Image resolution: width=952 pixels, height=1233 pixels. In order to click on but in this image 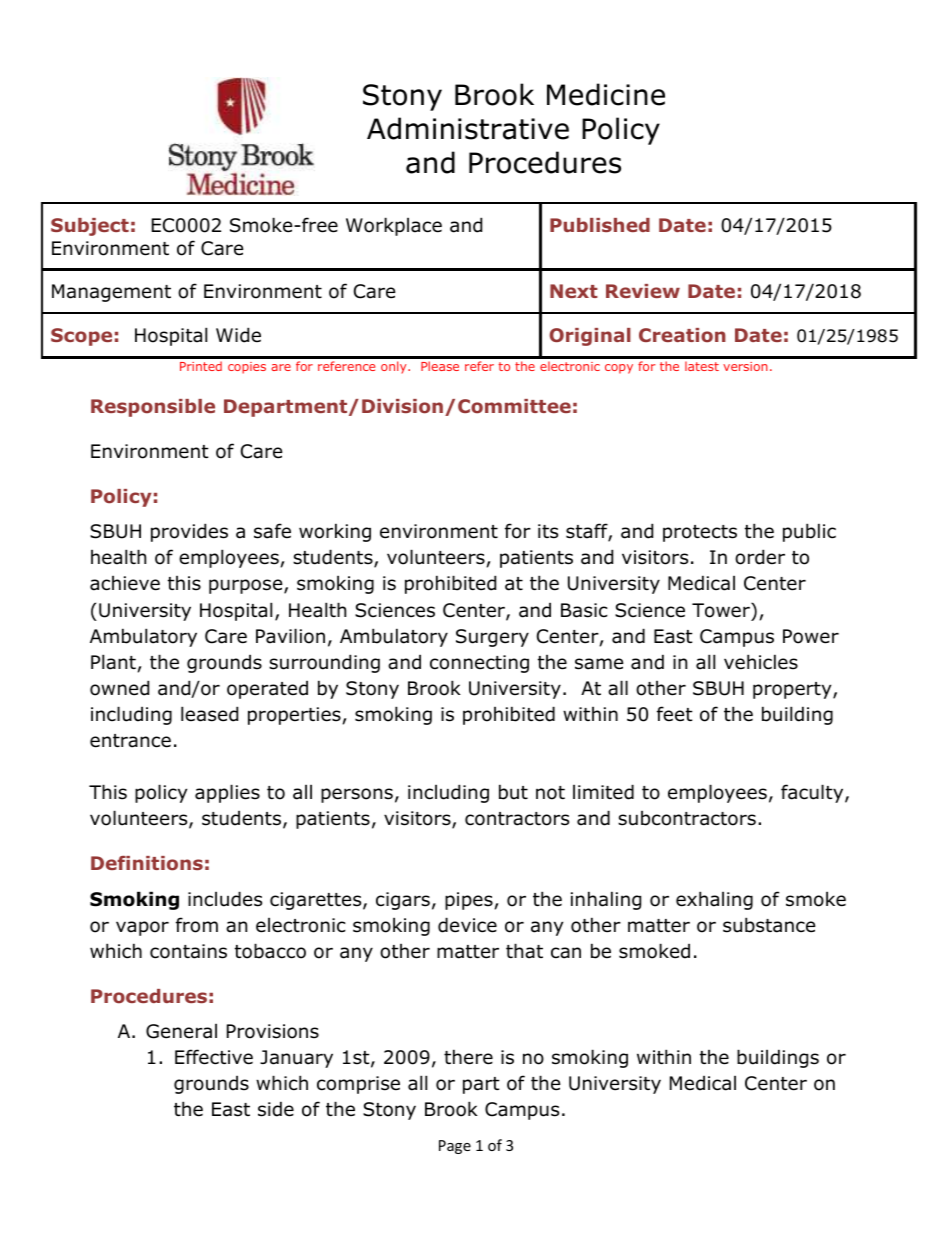, I will do `click(513, 792)`.
